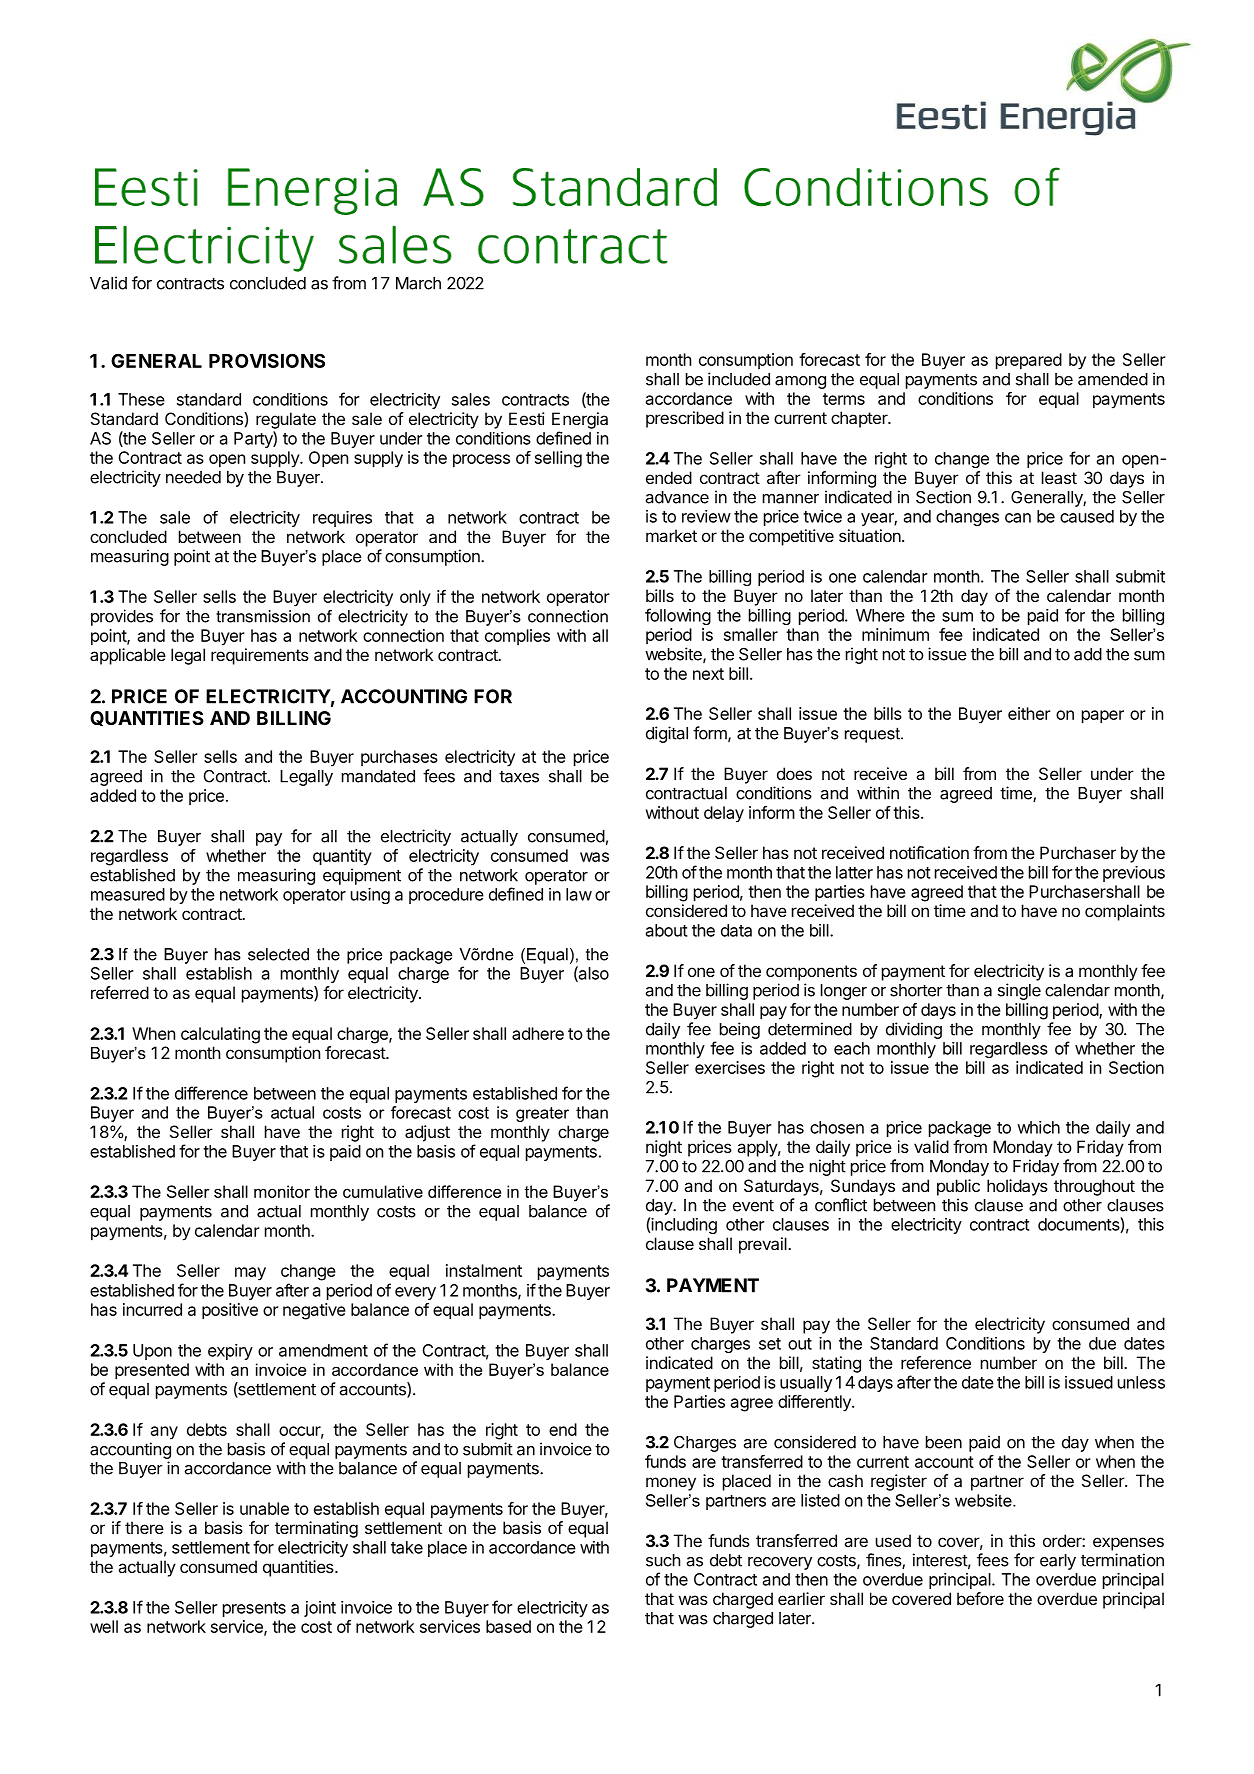 This document has width=1254, height=1774. Describe the element at coordinates (1029, 361) in the document. I see `prepared` at that location.
